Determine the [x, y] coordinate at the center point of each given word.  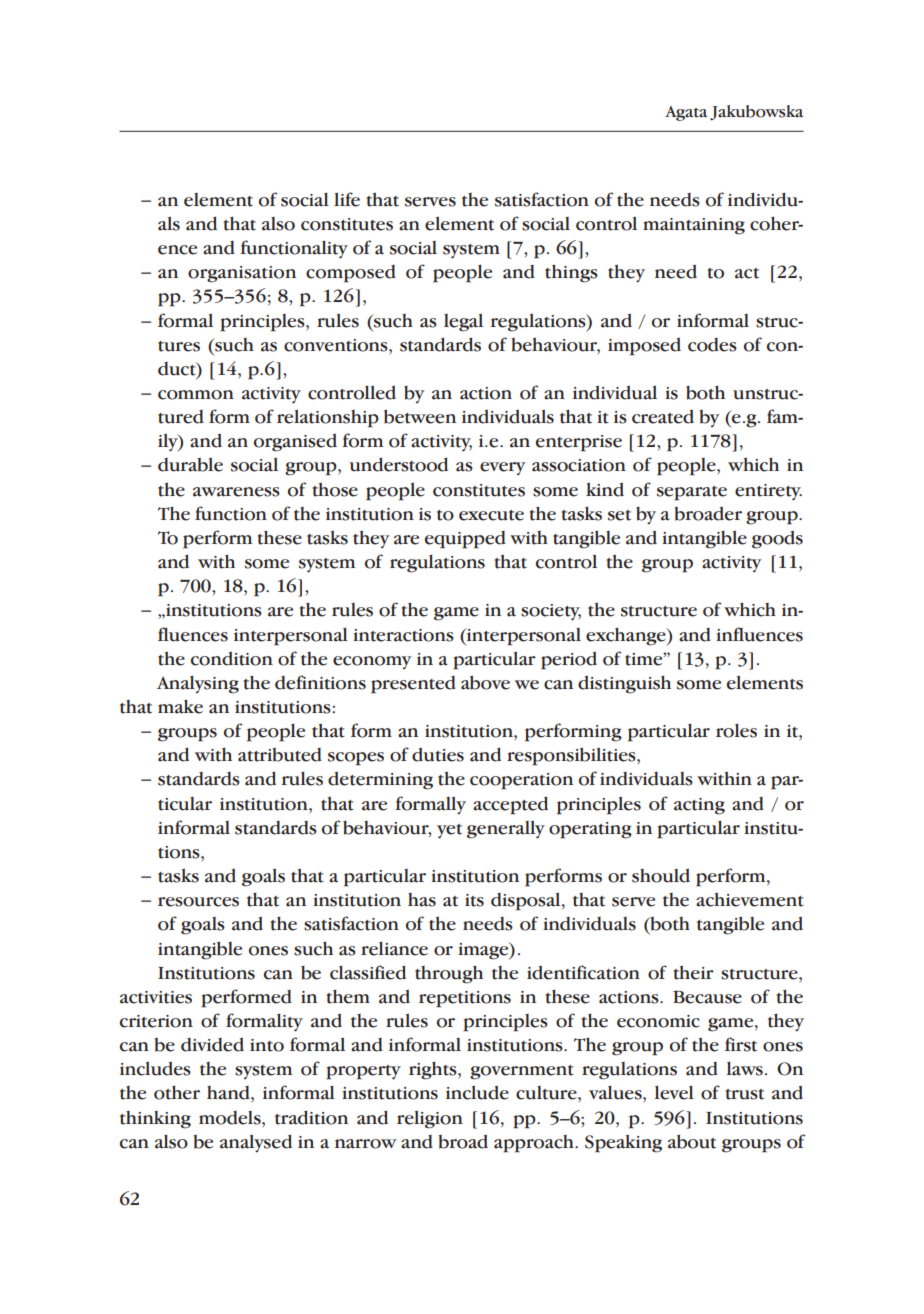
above [485, 682]
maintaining [694, 226]
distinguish [624, 684]
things [571, 273]
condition [232, 658]
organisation [242, 274]
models [231, 1118]
